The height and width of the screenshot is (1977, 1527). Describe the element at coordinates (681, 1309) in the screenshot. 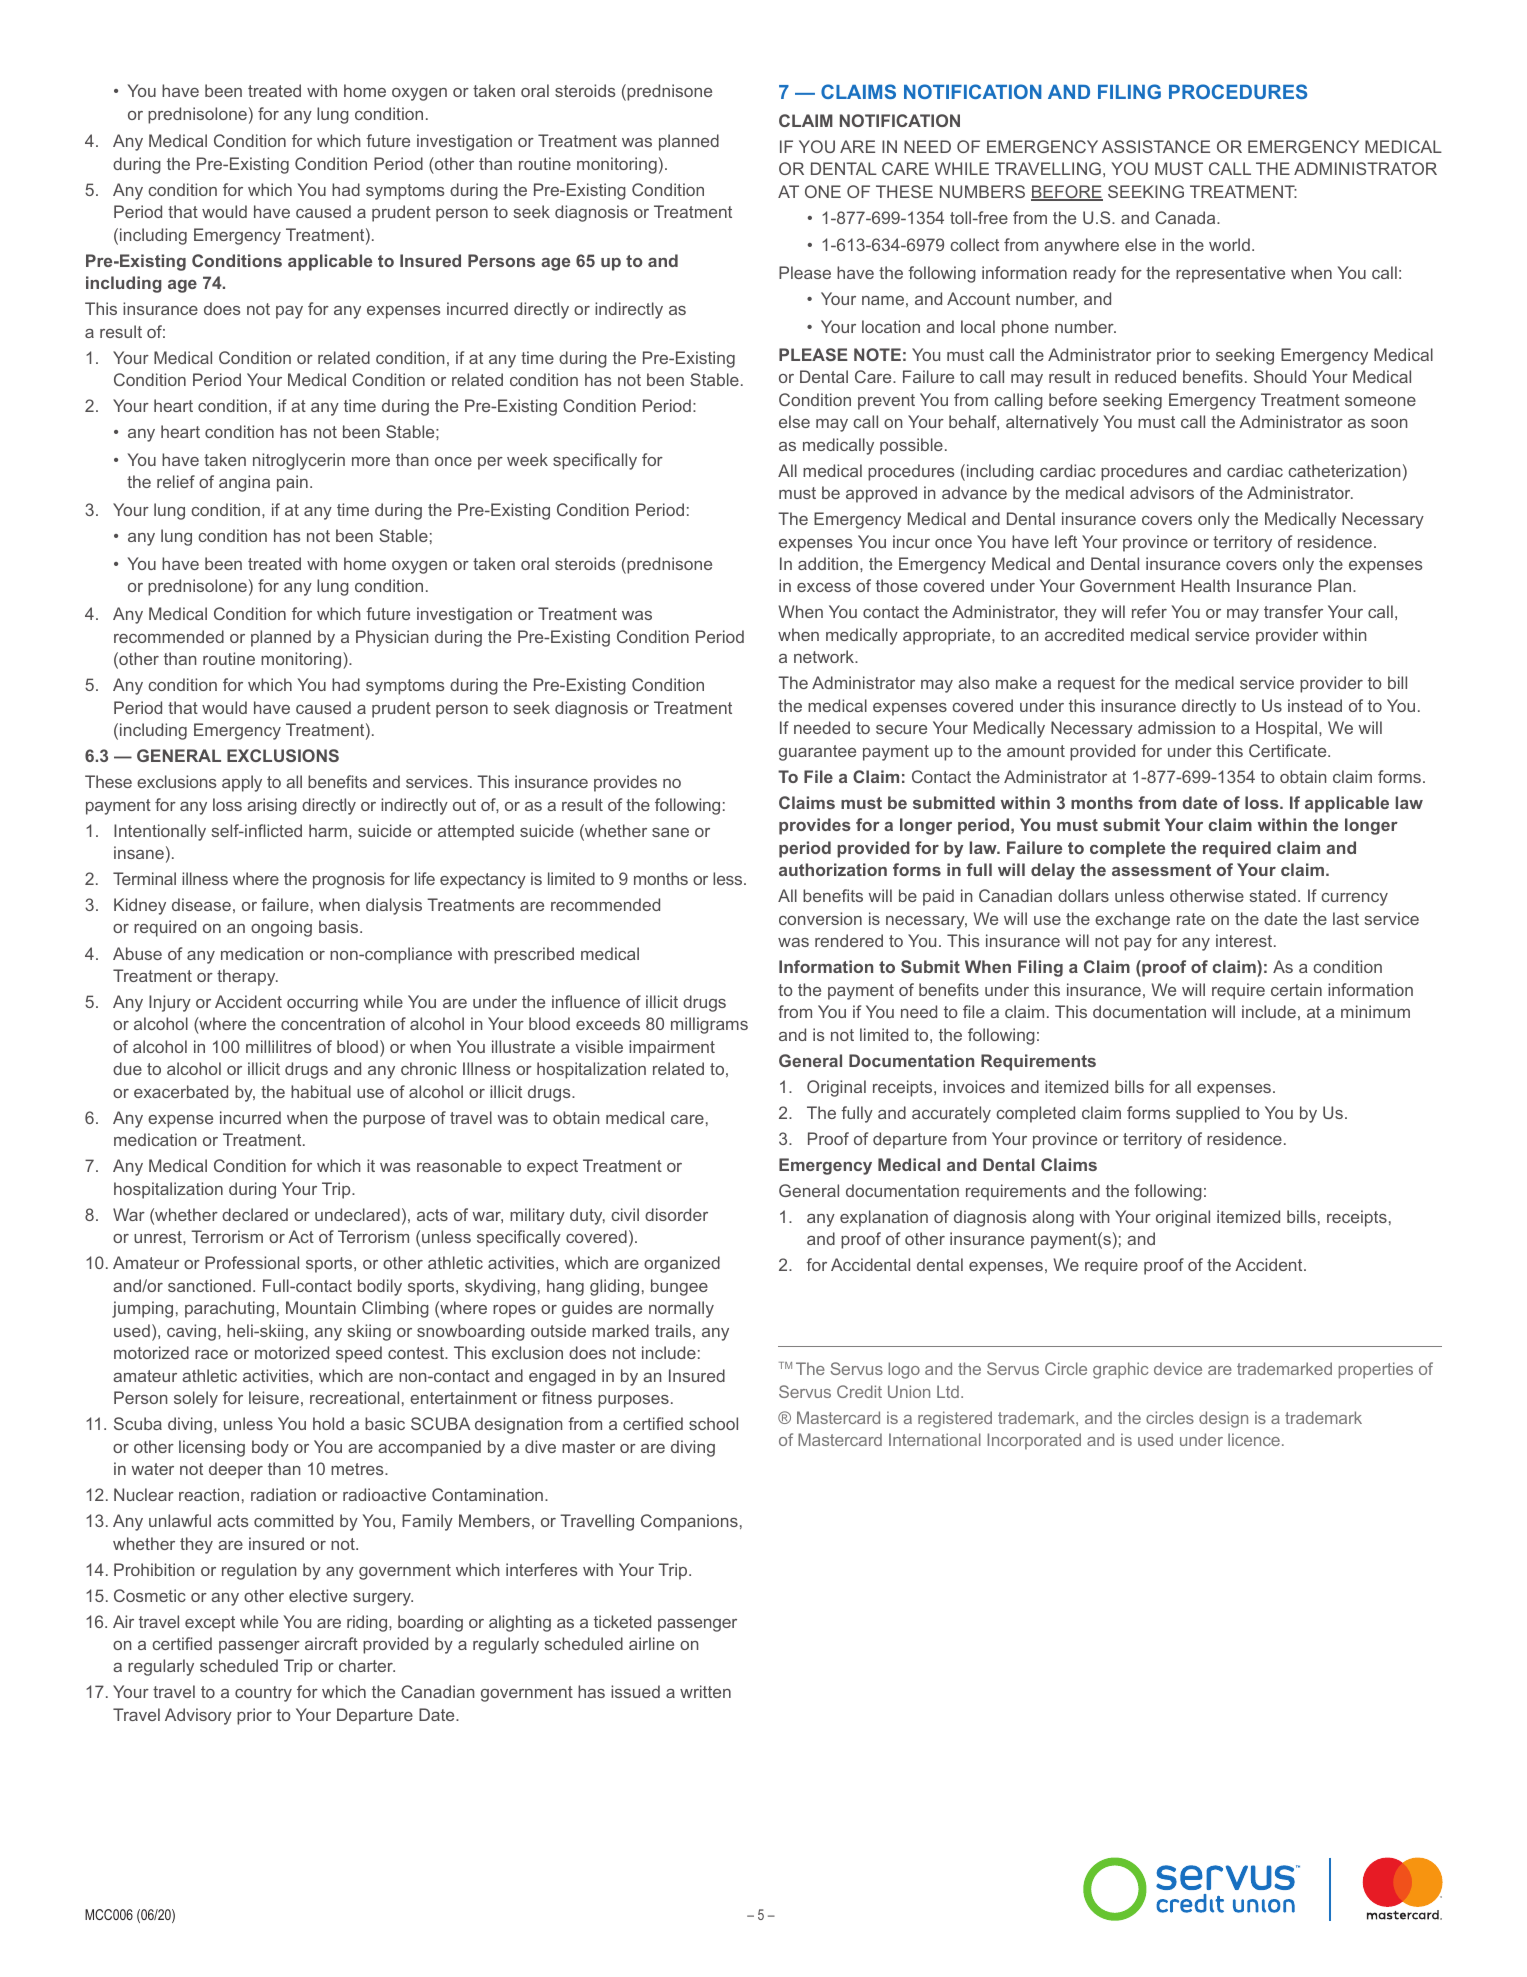

I see `normally` at that location.
